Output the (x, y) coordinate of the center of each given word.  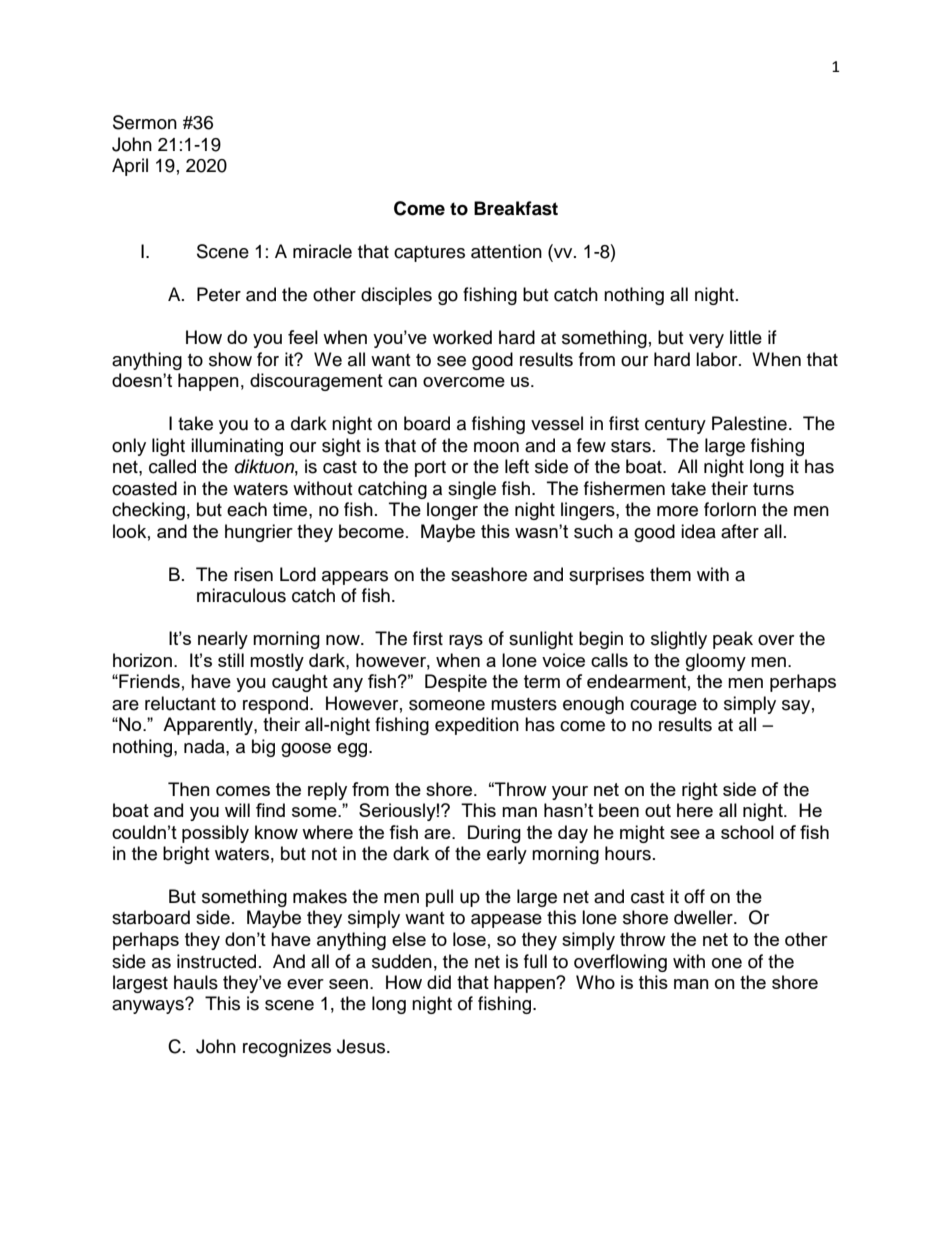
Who (595, 982)
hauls (196, 982)
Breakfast (516, 208)
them (670, 574)
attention (506, 251)
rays (466, 642)
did (439, 982)
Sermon (145, 122)
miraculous (241, 595)
